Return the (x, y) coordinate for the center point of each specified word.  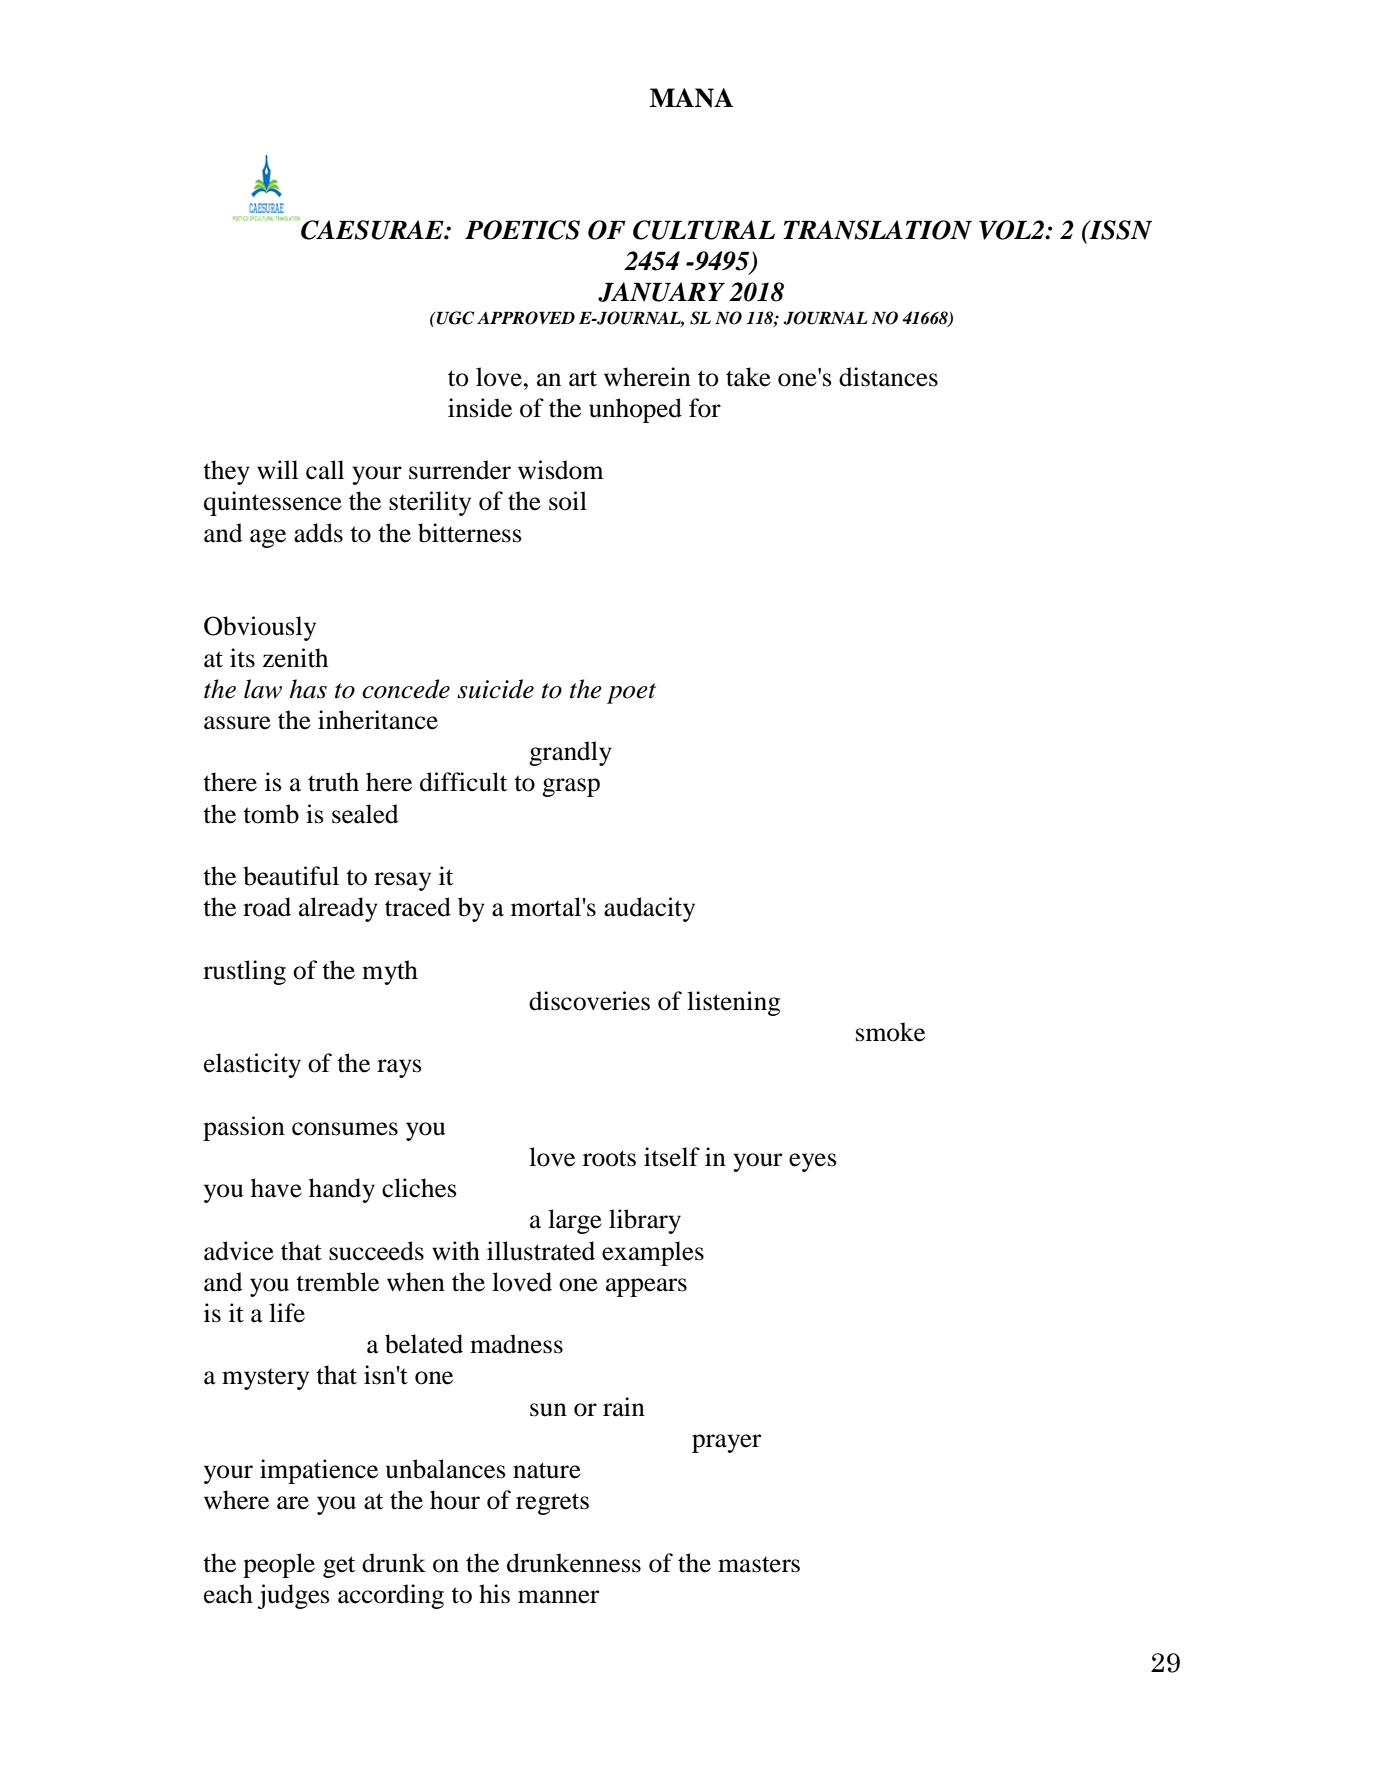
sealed (365, 814)
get (339, 1567)
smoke (890, 1032)
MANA (691, 98)
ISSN (1119, 230)
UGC (455, 318)
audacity (649, 909)
